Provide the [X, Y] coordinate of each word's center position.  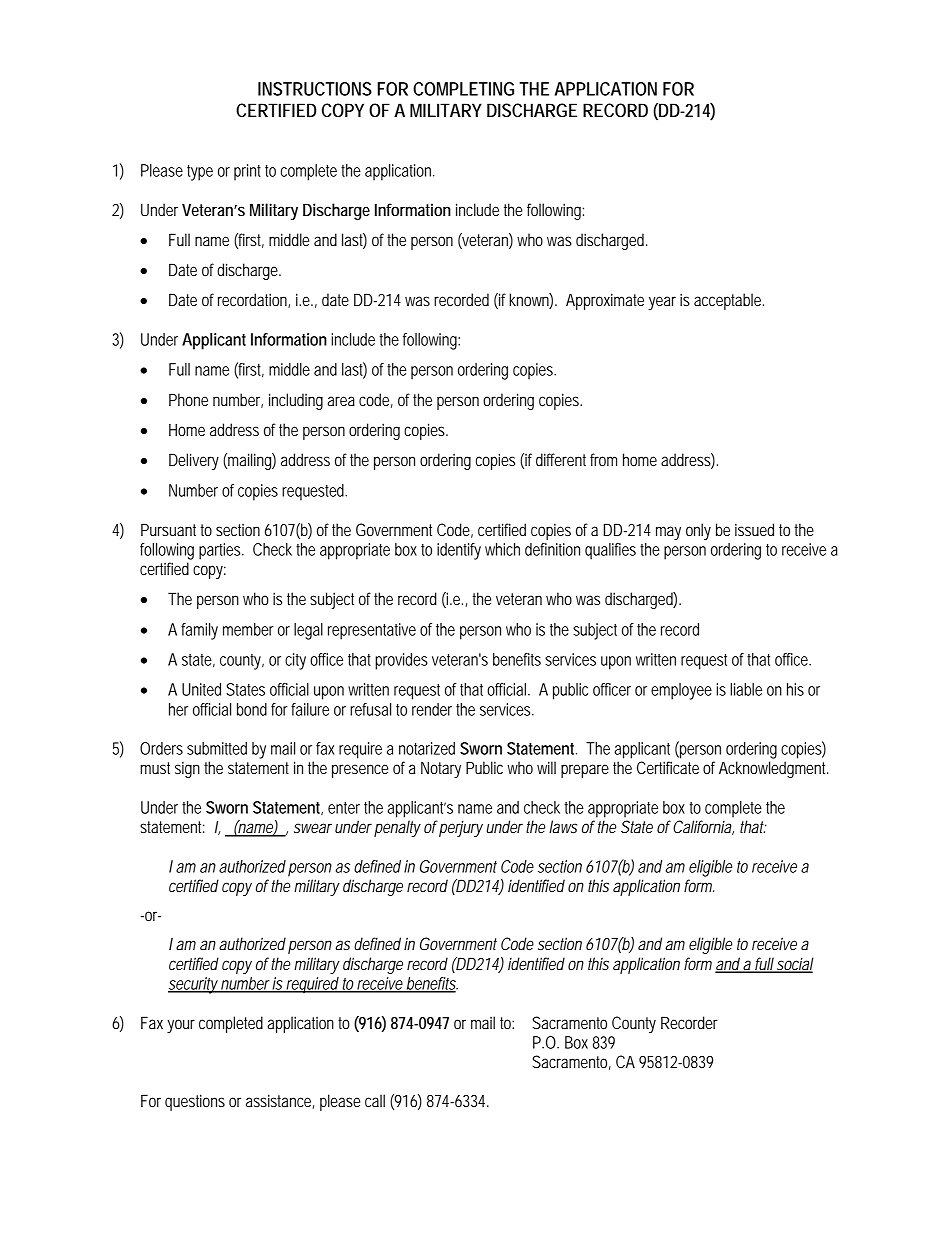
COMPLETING [463, 89]
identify [459, 551]
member [248, 629]
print [247, 172]
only [698, 531]
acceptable [729, 301]
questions [195, 1102]
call [375, 1100]
